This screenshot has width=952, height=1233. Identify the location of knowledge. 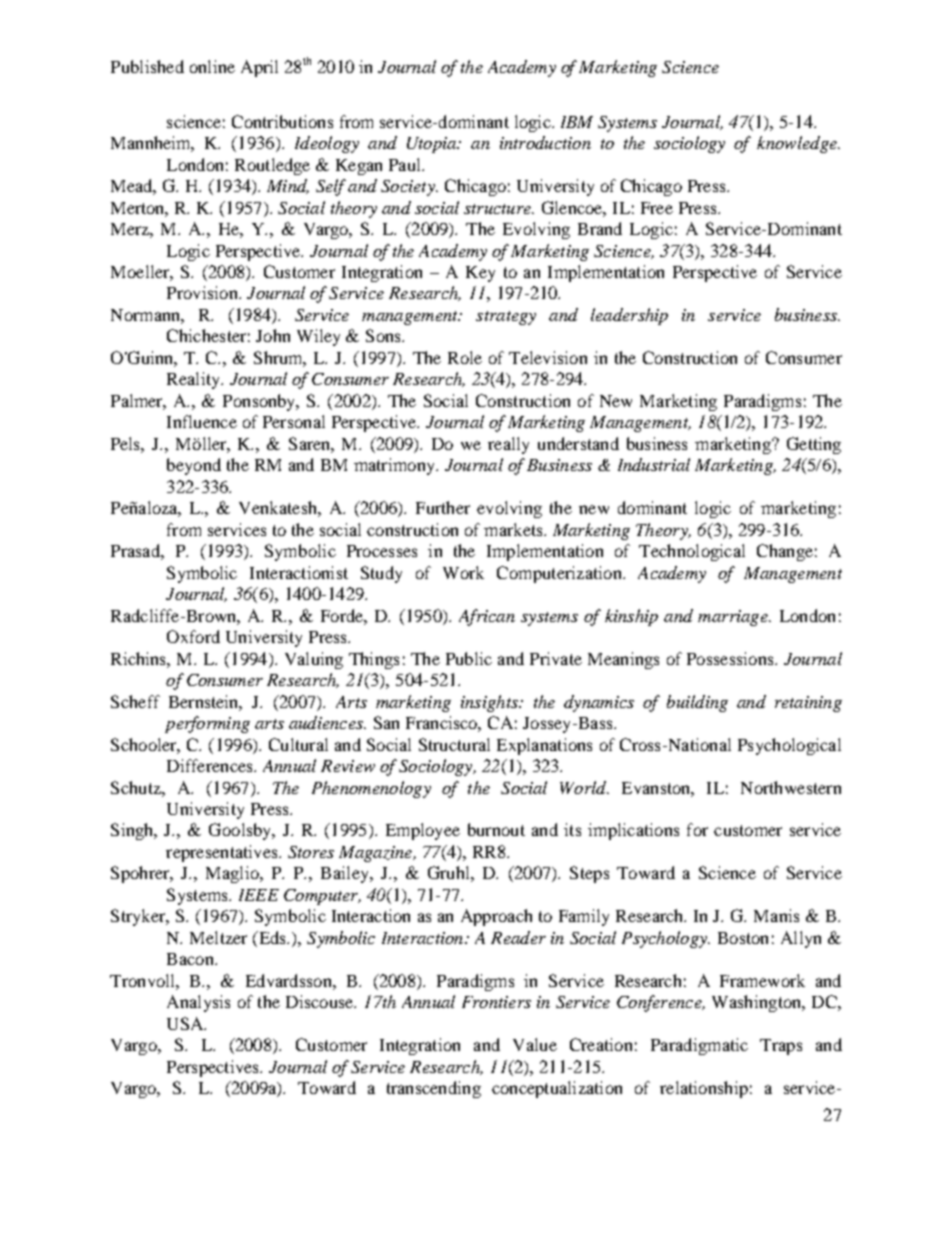
(798, 144).
